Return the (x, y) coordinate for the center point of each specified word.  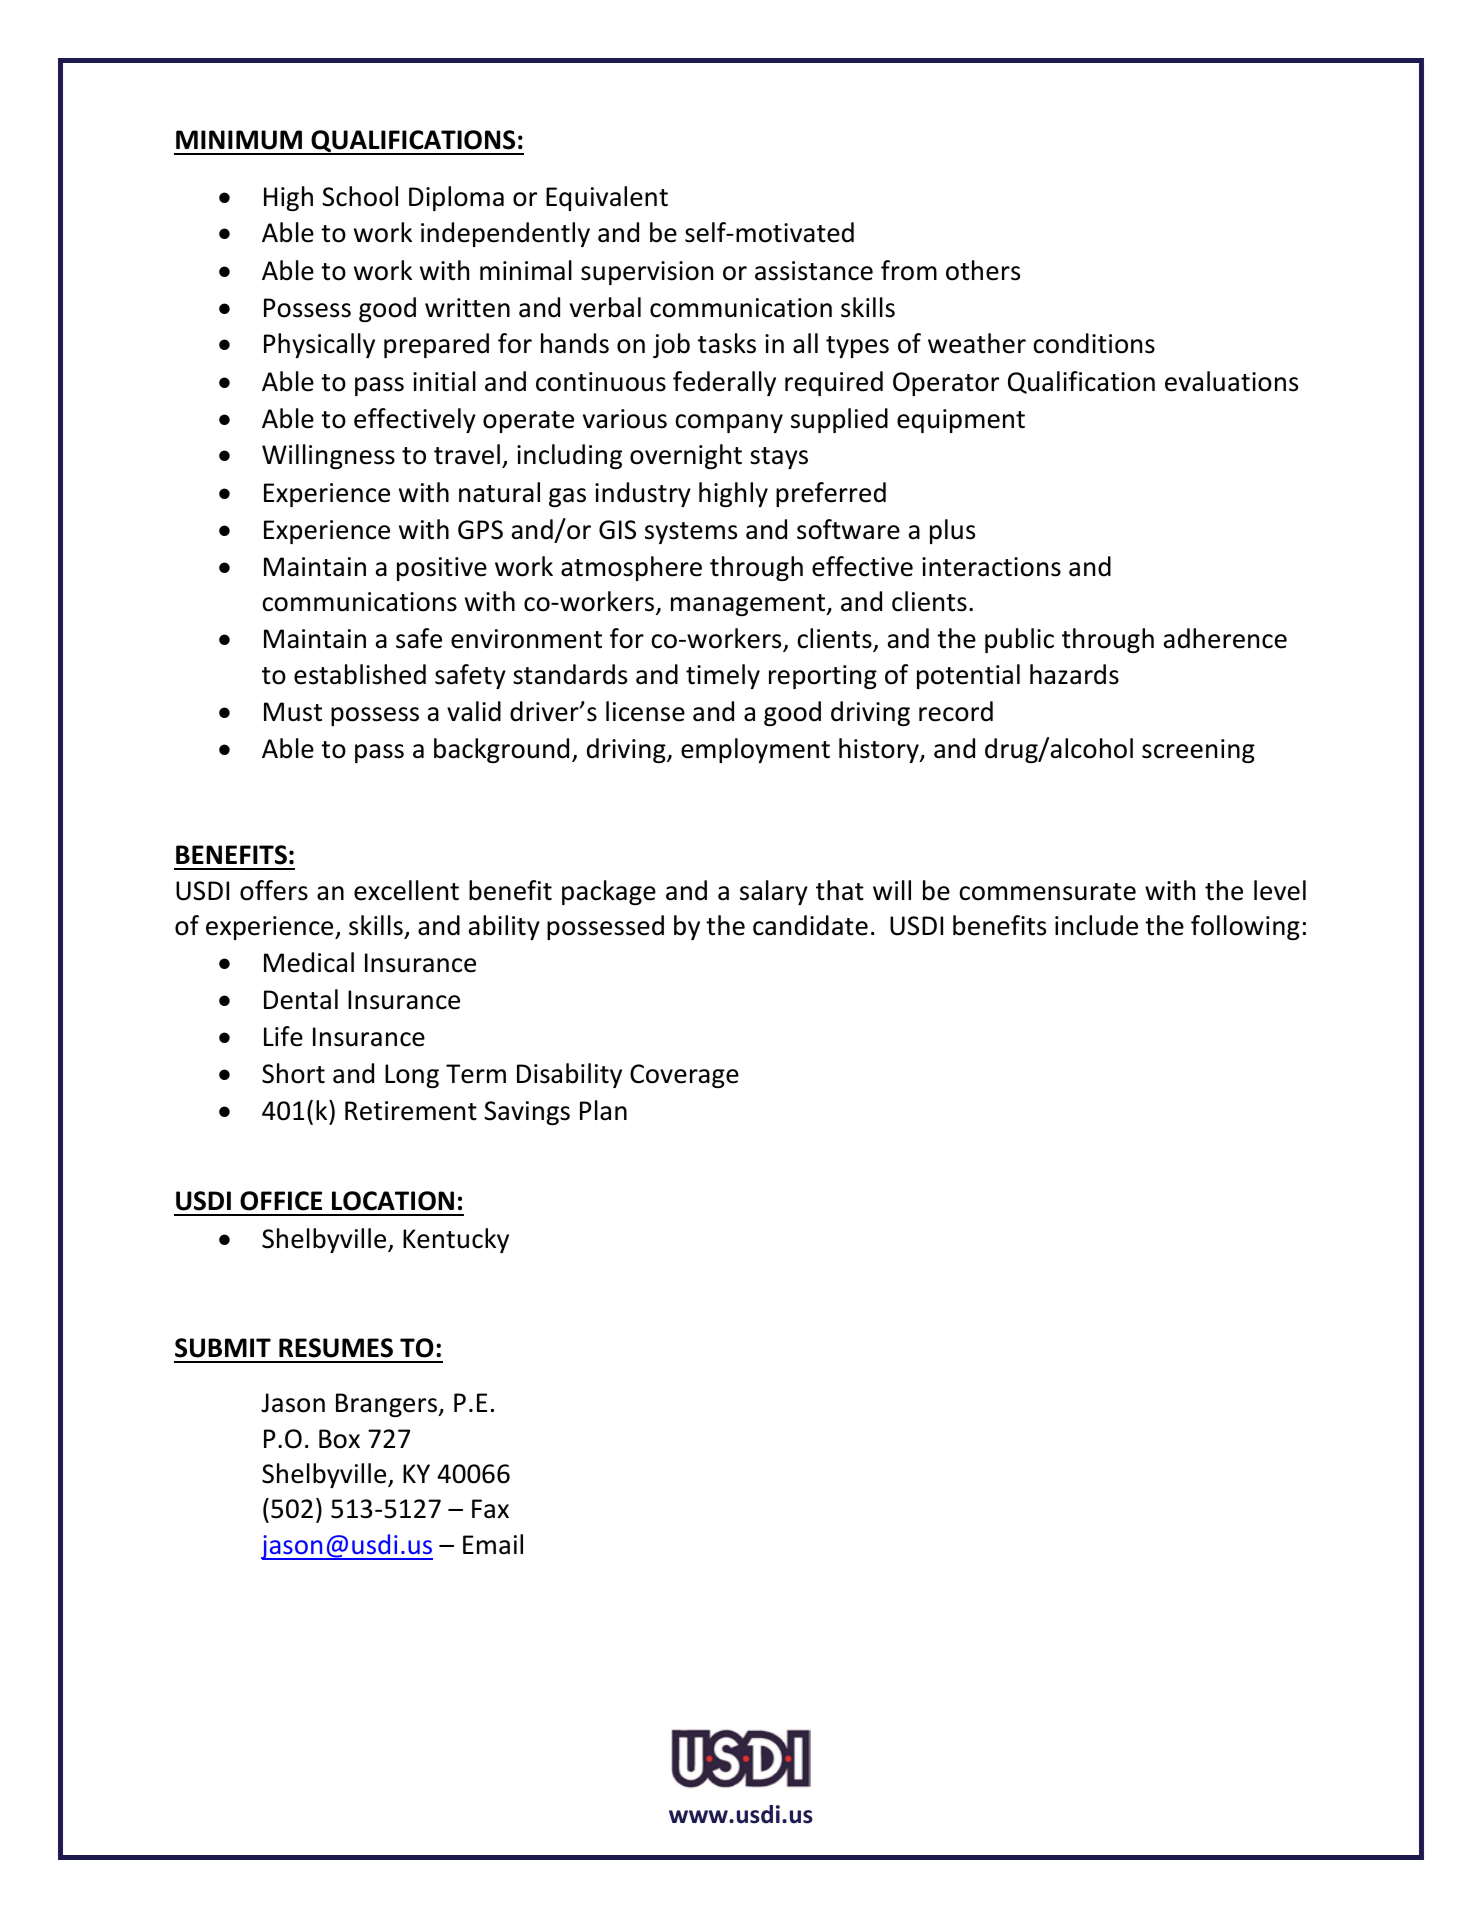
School (360, 196)
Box (339, 1439)
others (983, 270)
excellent (406, 890)
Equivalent (607, 198)
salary (774, 892)
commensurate (1047, 892)
